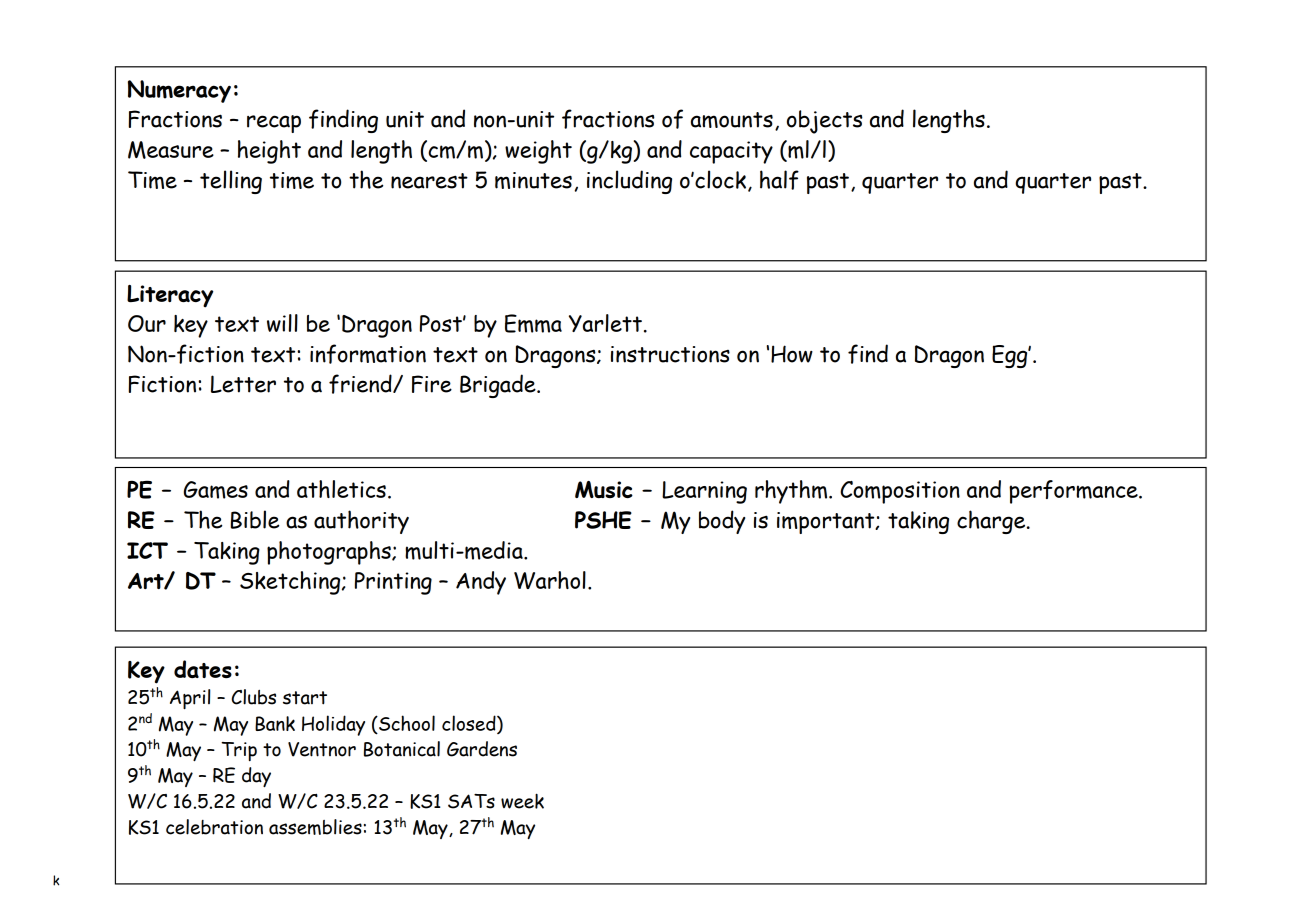 This page has width=1308, height=924. What do you see at coordinates (538, 152) in the page?
I see `weight` at bounding box center [538, 152].
